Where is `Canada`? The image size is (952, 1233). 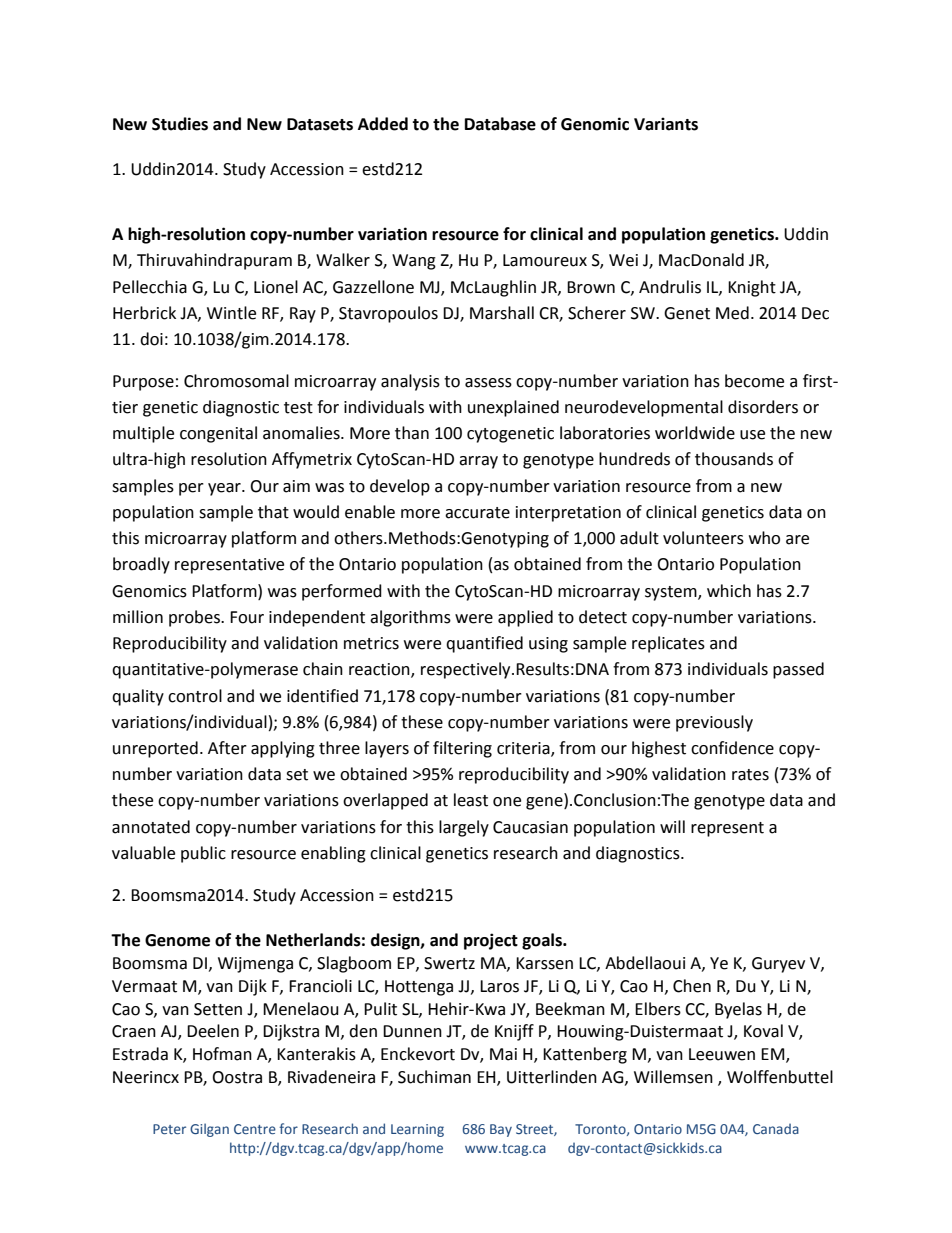 Canada is located at coordinates (776, 1129).
